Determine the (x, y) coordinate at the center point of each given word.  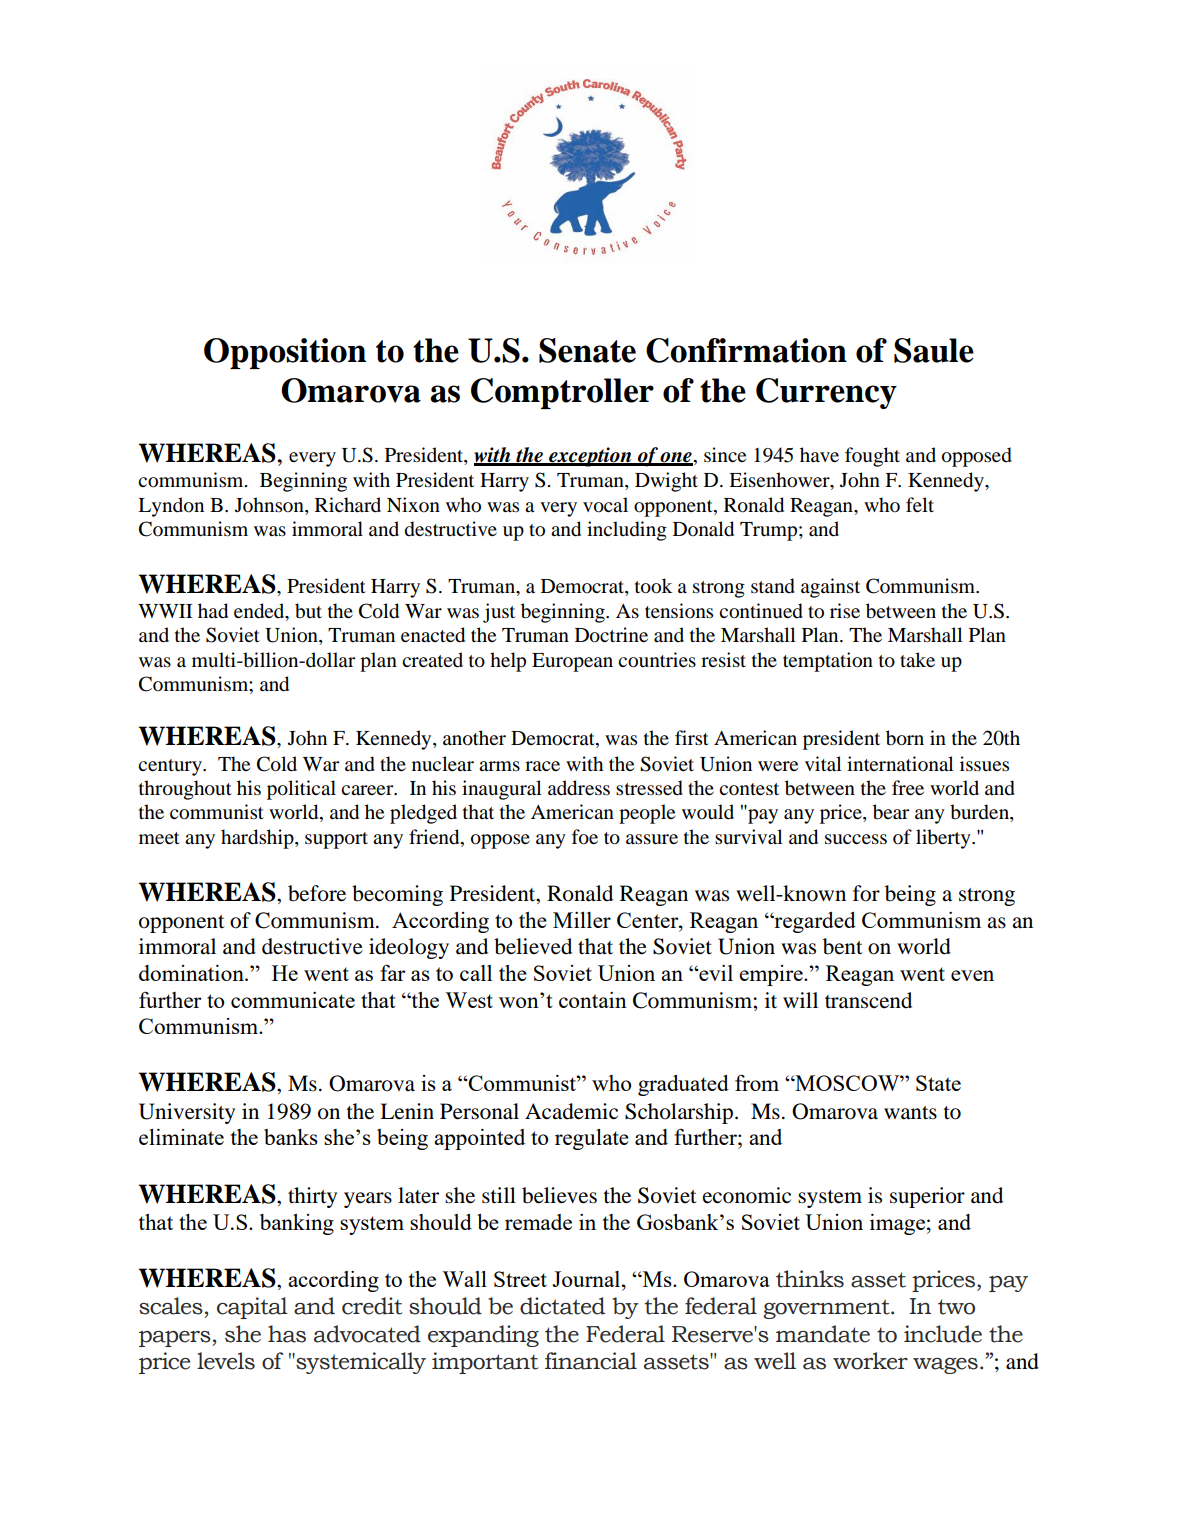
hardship (258, 839)
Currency (826, 393)
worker (870, 1361)
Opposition (285, 353)
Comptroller (562, 393)
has (287, 1334)
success (856, 839)
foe (585, 837)
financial (591, 1361)
